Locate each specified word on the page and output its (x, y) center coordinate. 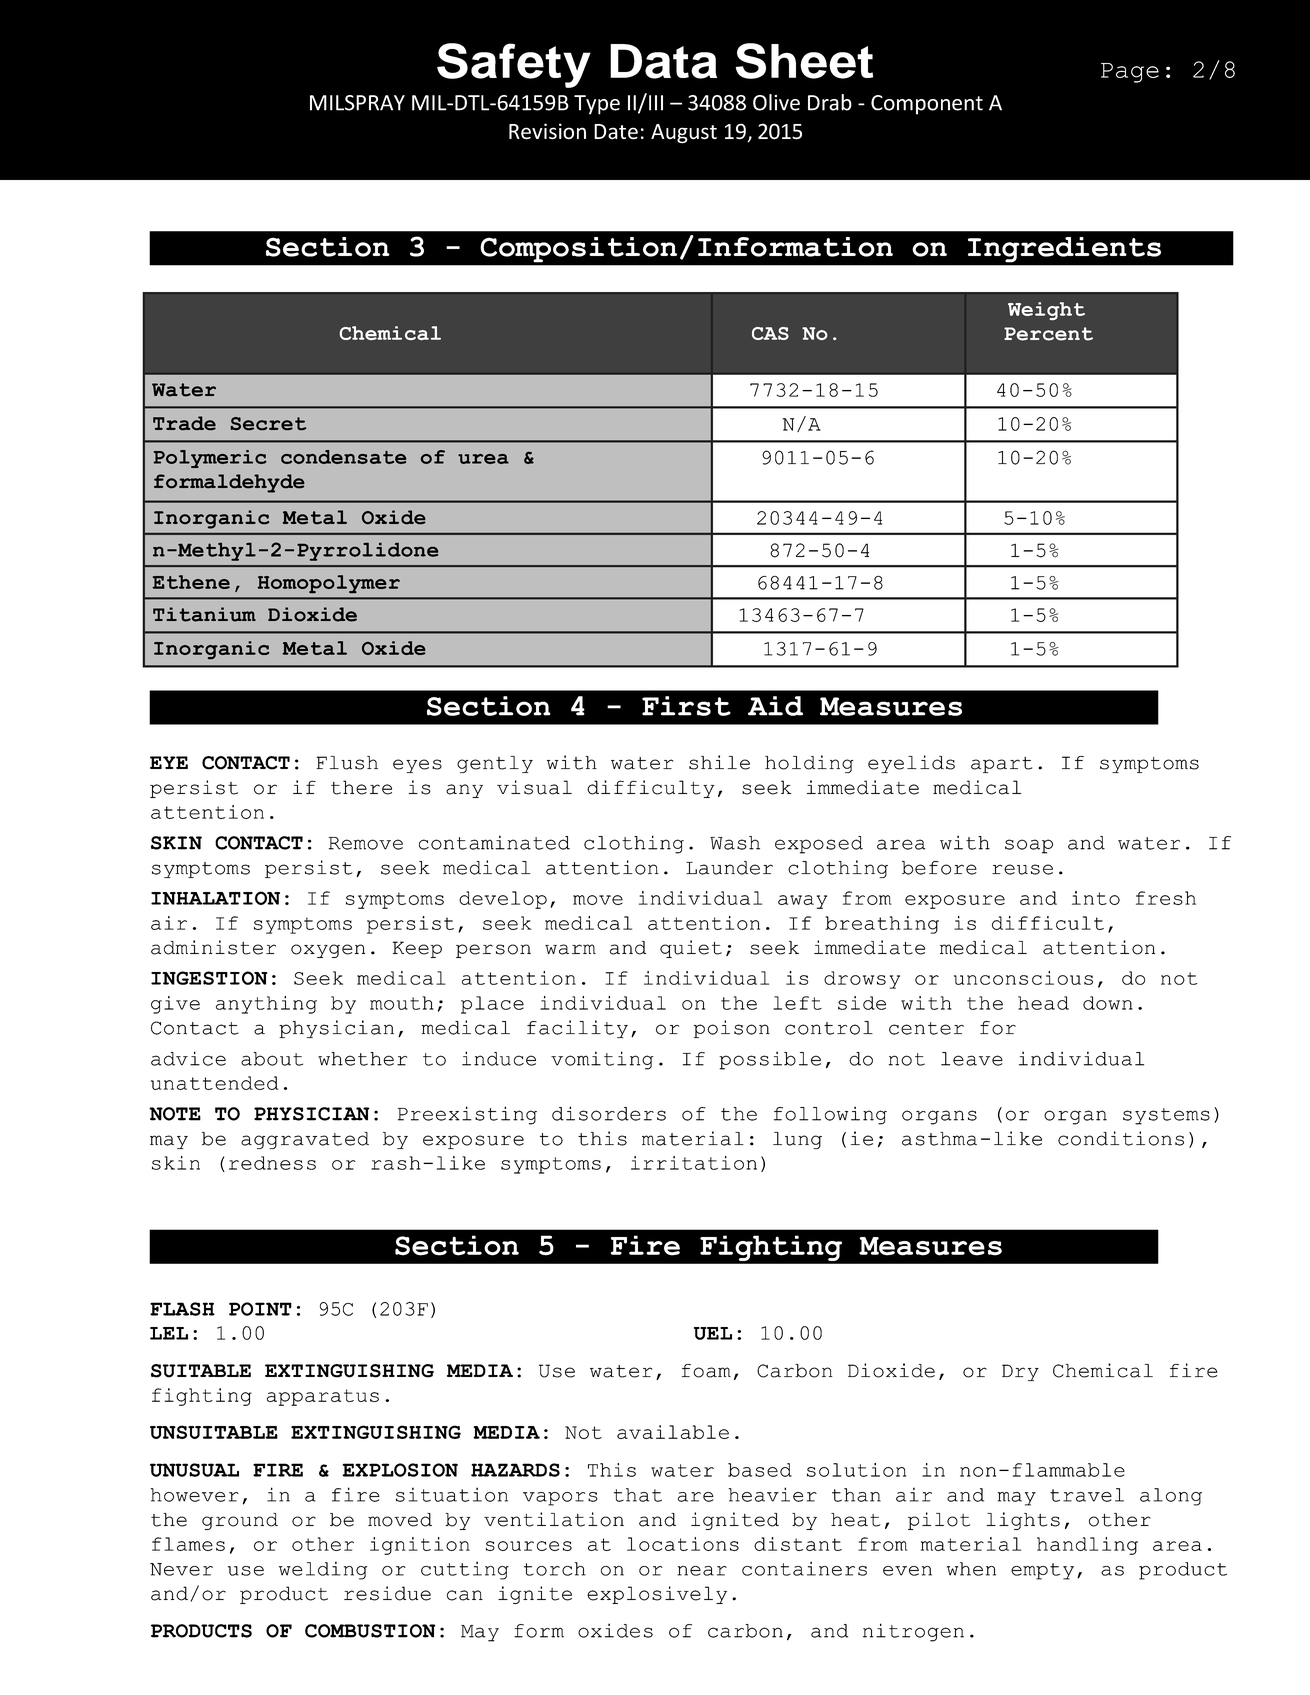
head (1043, 1003)
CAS (770, 333)
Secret (268, 423)
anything (266, 1005)
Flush (347, 763)
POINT (260, 1309)
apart (1001, 765)
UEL (713, 1333)
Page (1130, 73)
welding (323, 1570)
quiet (691, 949)
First (686, 706)
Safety (514, 65)
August (684, 134)
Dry (1020, 1372)
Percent (1048, 334)
